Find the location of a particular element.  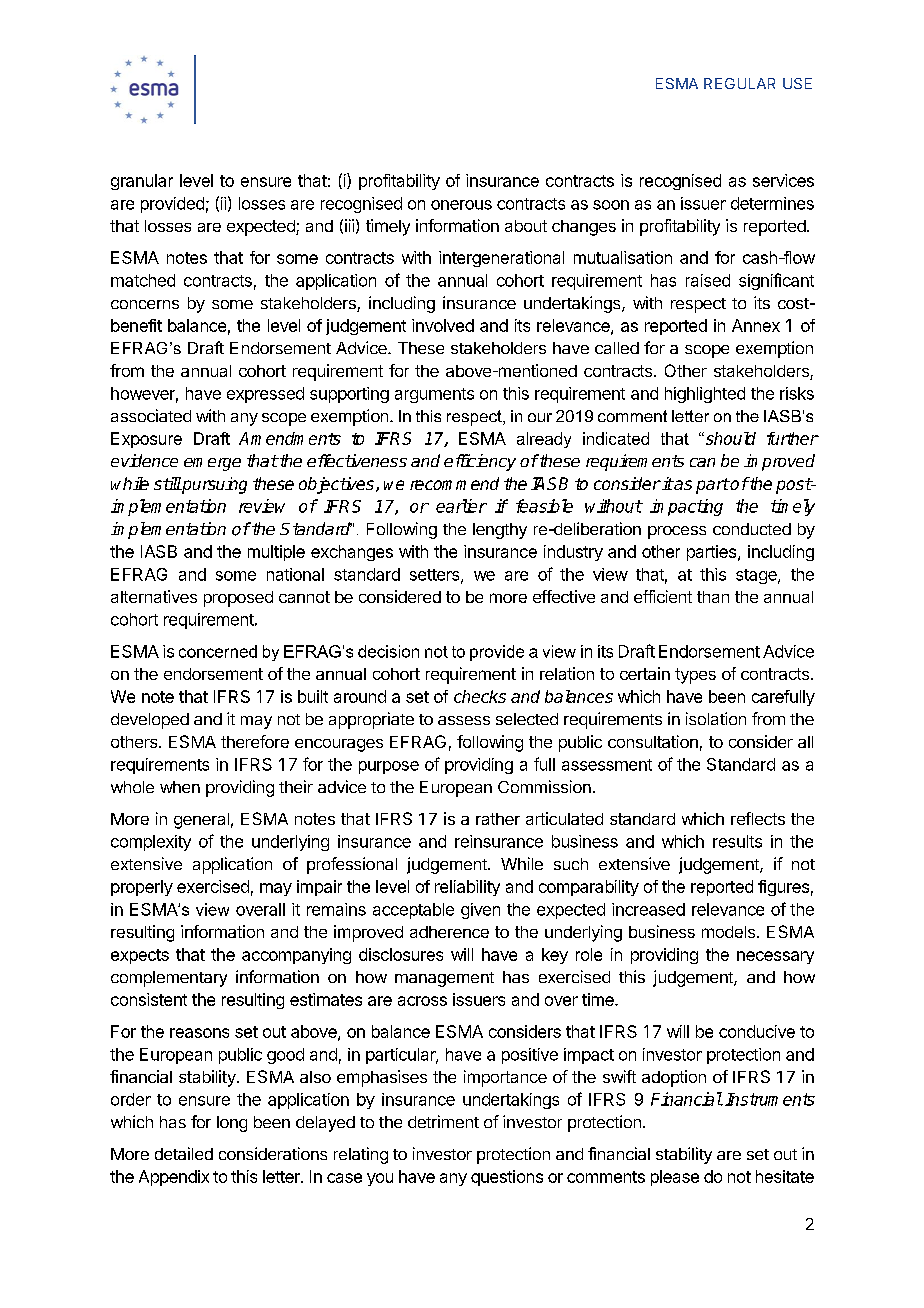

detriment is located at coordinates (443, 1121).
